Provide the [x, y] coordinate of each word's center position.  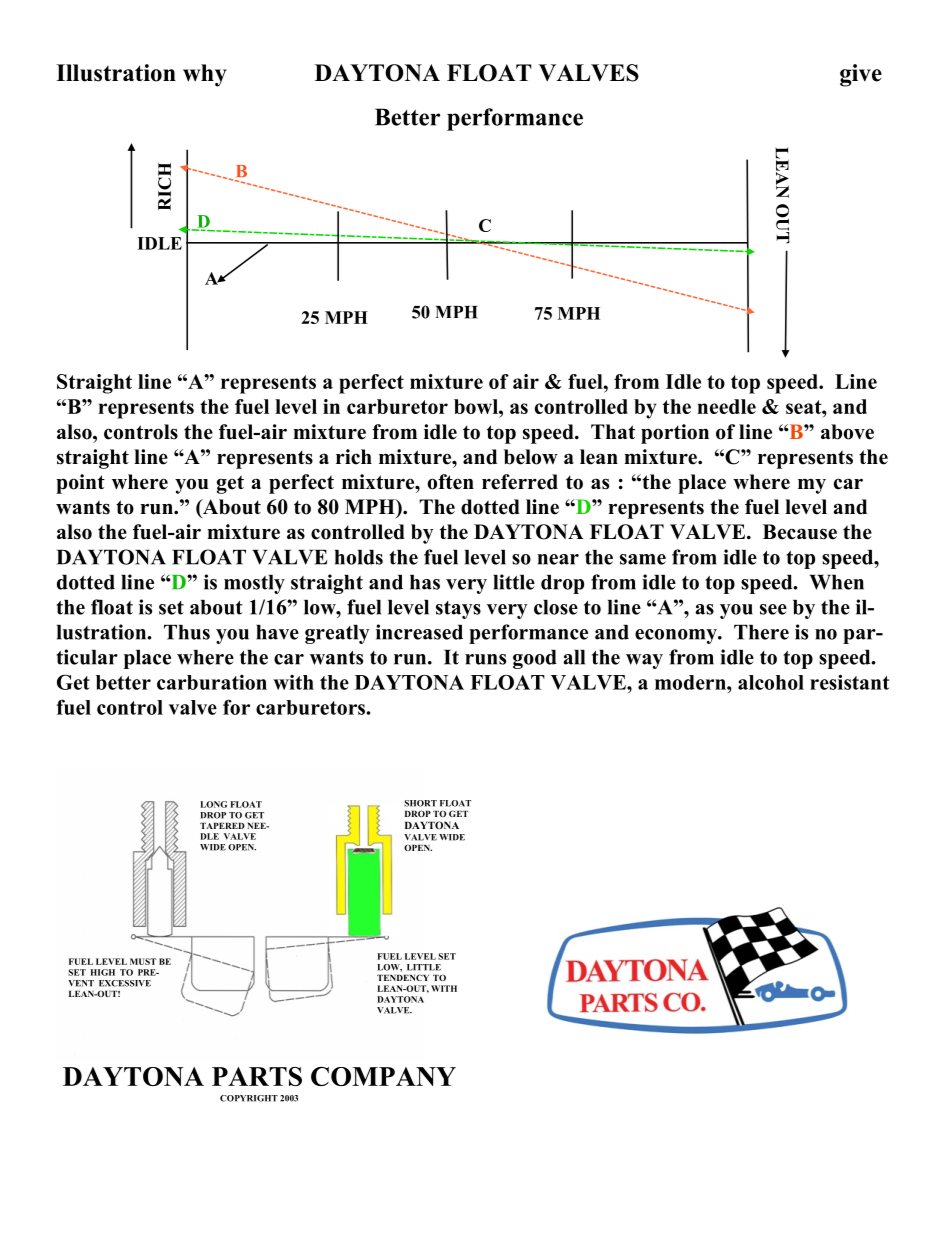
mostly [254, 584]
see [773, 609]
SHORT [420, 803]
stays [458, 610]
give [861, 75]
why [205, 75]
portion [675, 434]
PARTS [257, 1076]
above [847, 432]
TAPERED [222, 826]
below [531, 457]
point [80, 484]
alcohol [771, 682]
